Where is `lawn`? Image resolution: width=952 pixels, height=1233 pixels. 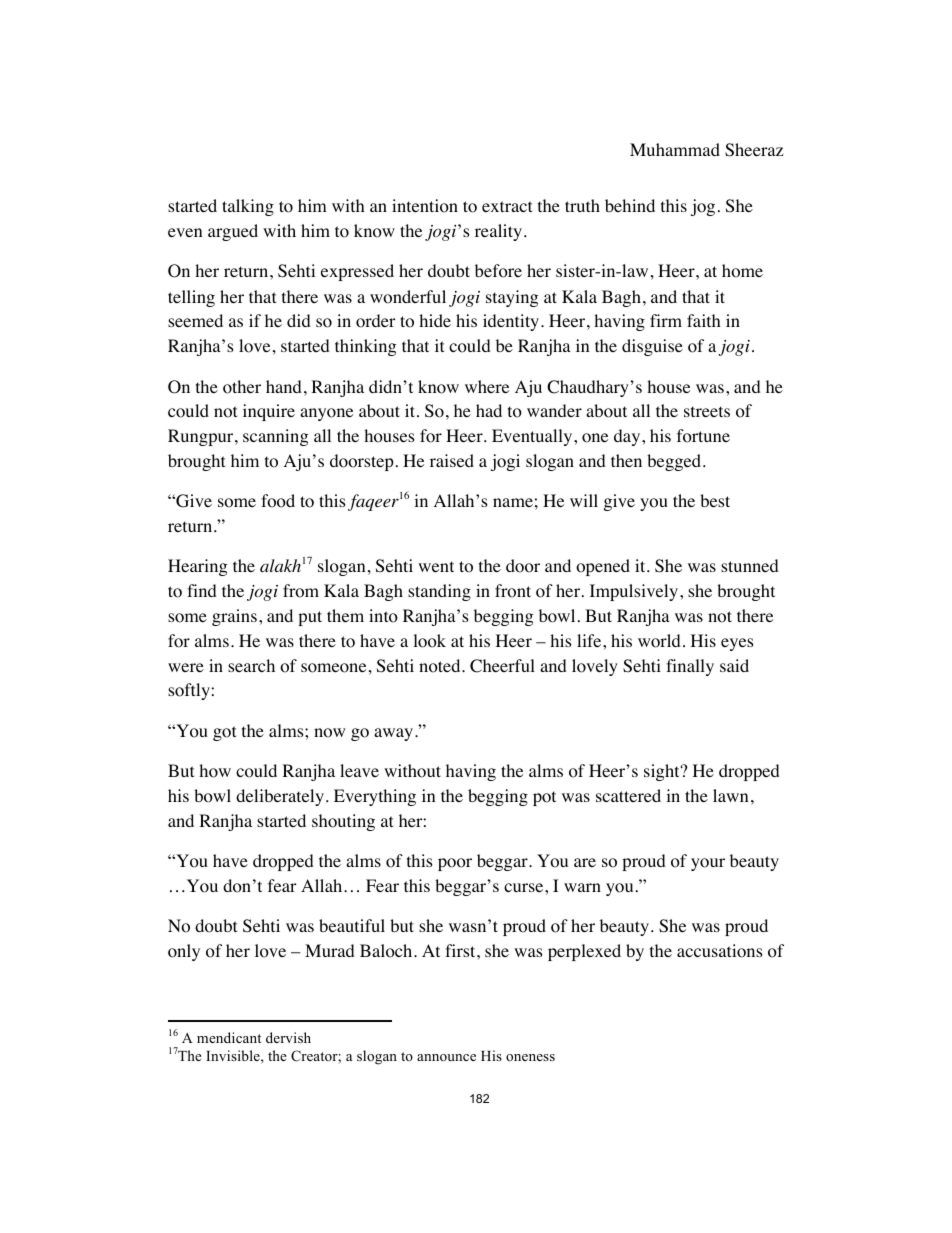 lawn is located at coordinates (730, 795).
